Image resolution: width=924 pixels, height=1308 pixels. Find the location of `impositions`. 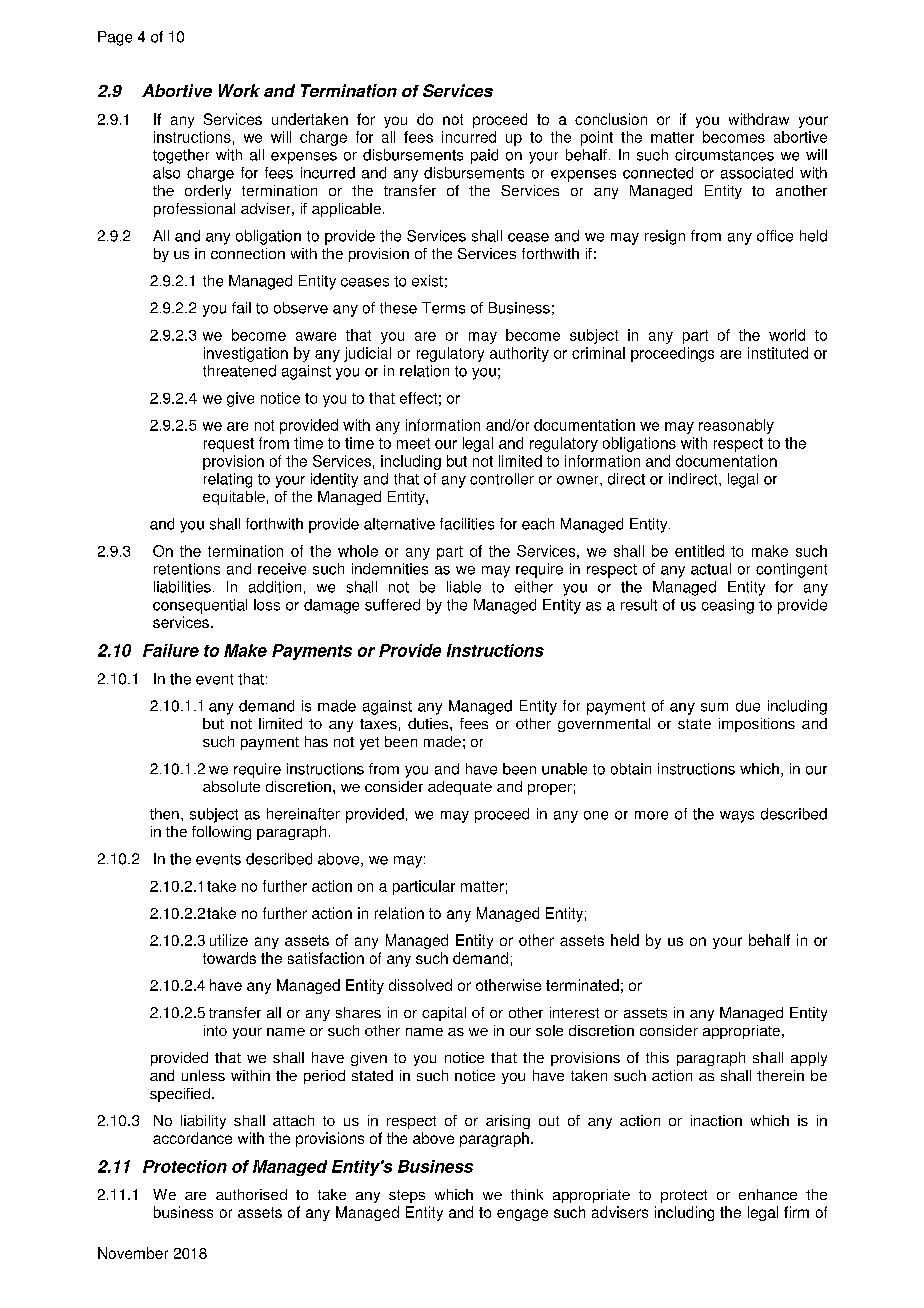

impositions is located at coordinates (757, 725).
